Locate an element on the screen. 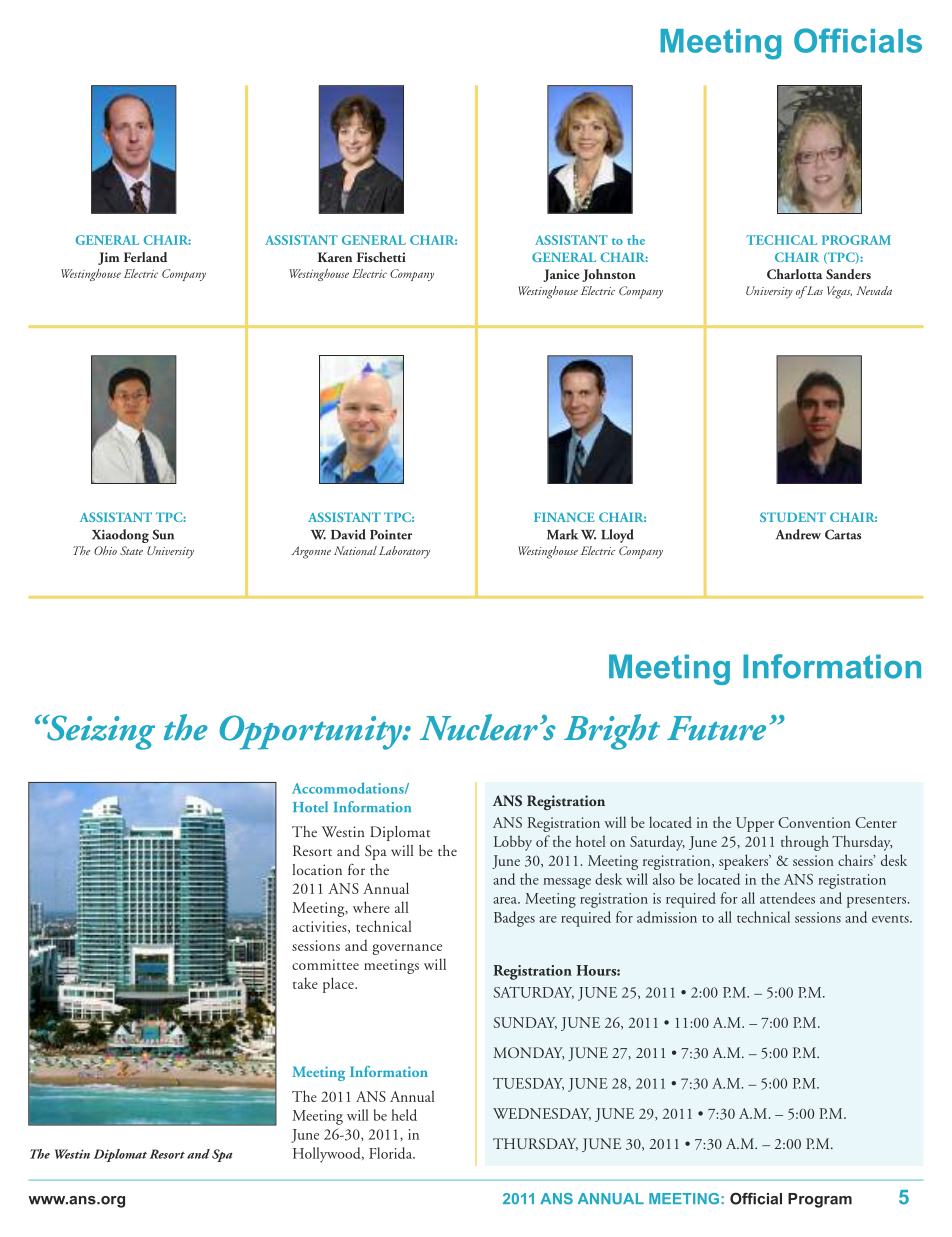  Las is located at coordinates (814, 290).
